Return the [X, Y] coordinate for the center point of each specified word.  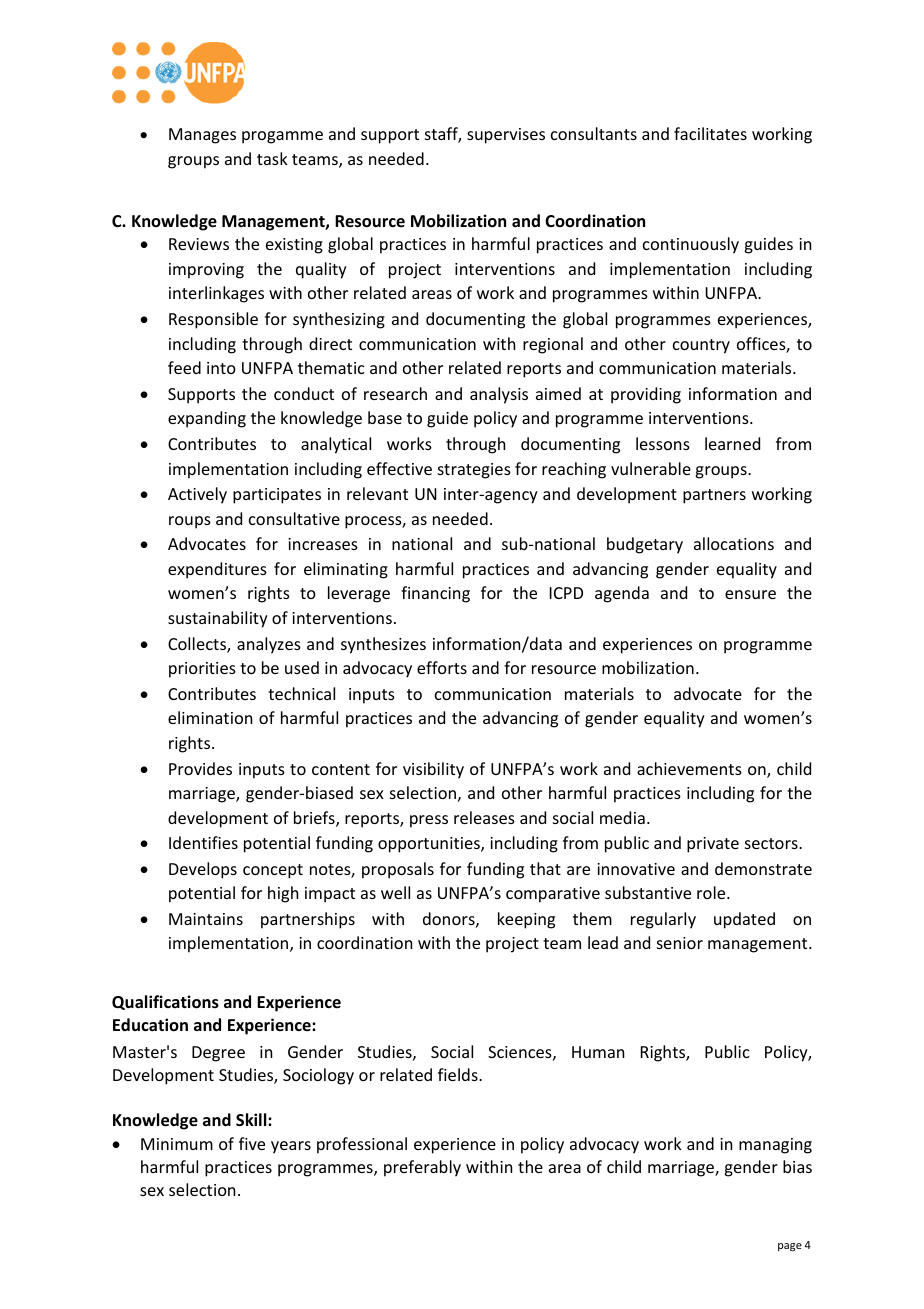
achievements [689, 768]
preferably [422, 1168]
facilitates [710, 133]
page [790, 1247]
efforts [442, 667]
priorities [202, 670]
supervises [506, 136]
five [252, 1143]
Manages [202, 136]
